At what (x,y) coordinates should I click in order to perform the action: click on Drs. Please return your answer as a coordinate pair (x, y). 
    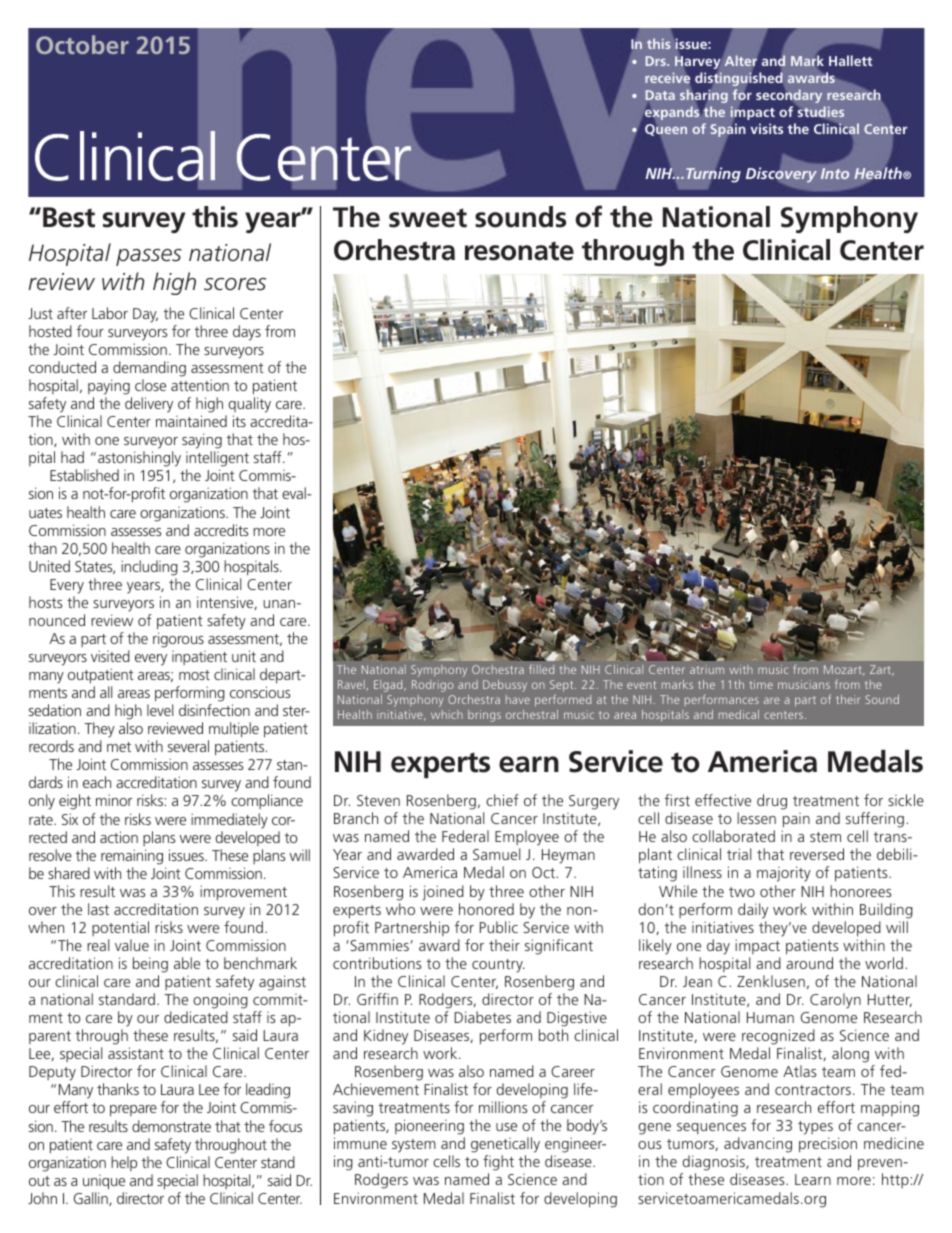
    Looking at the image, I should click on (657, 61).
